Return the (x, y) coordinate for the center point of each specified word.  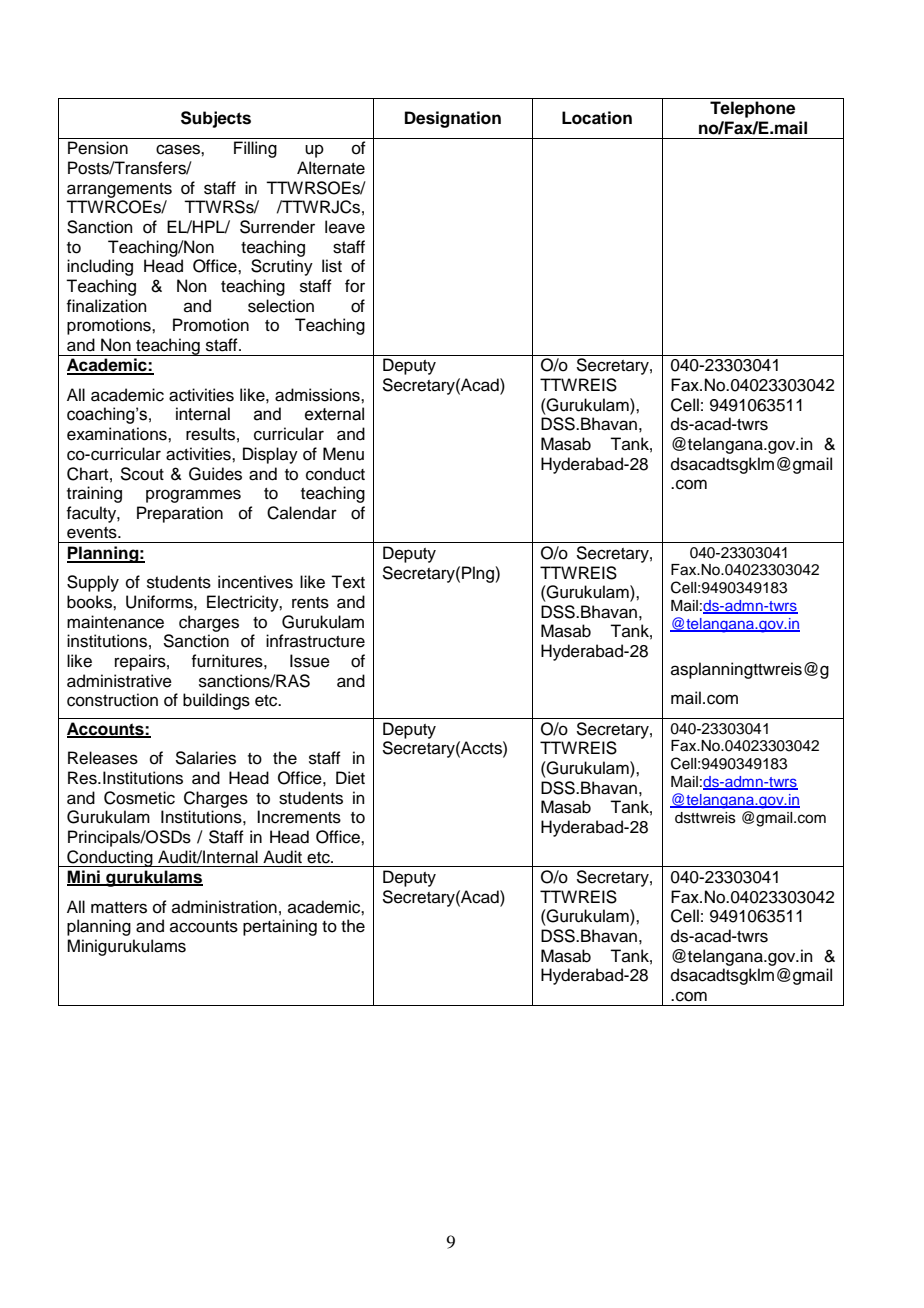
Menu (343, 454)
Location (597, 118)
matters (119, 908)
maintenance (115, 622)
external (334, 414)
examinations (118, 434)
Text (348, 582)
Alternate (331, 168)
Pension (98, 148)
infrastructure (315, 641)
